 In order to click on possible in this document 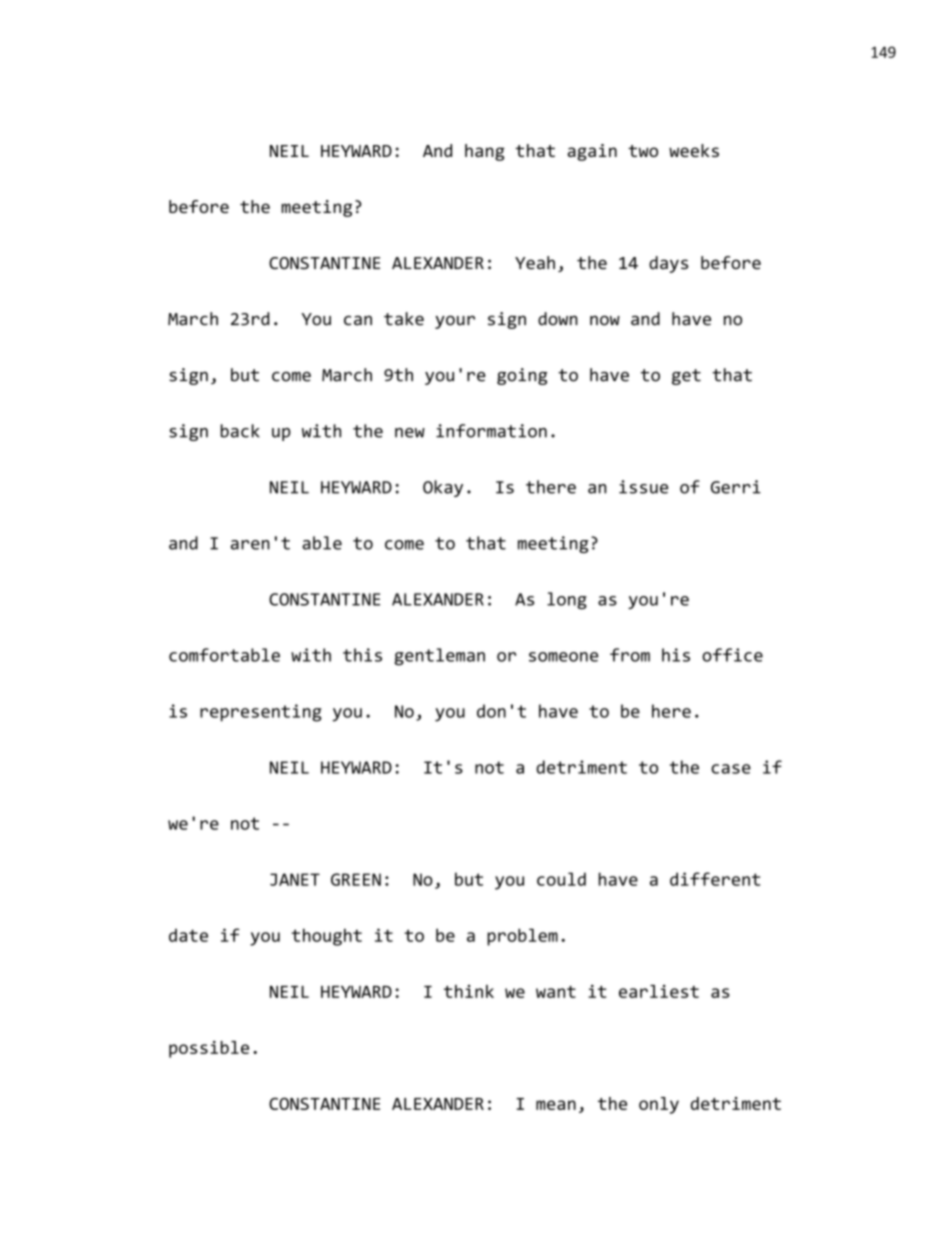, I will do `click(209, 1049)`.
